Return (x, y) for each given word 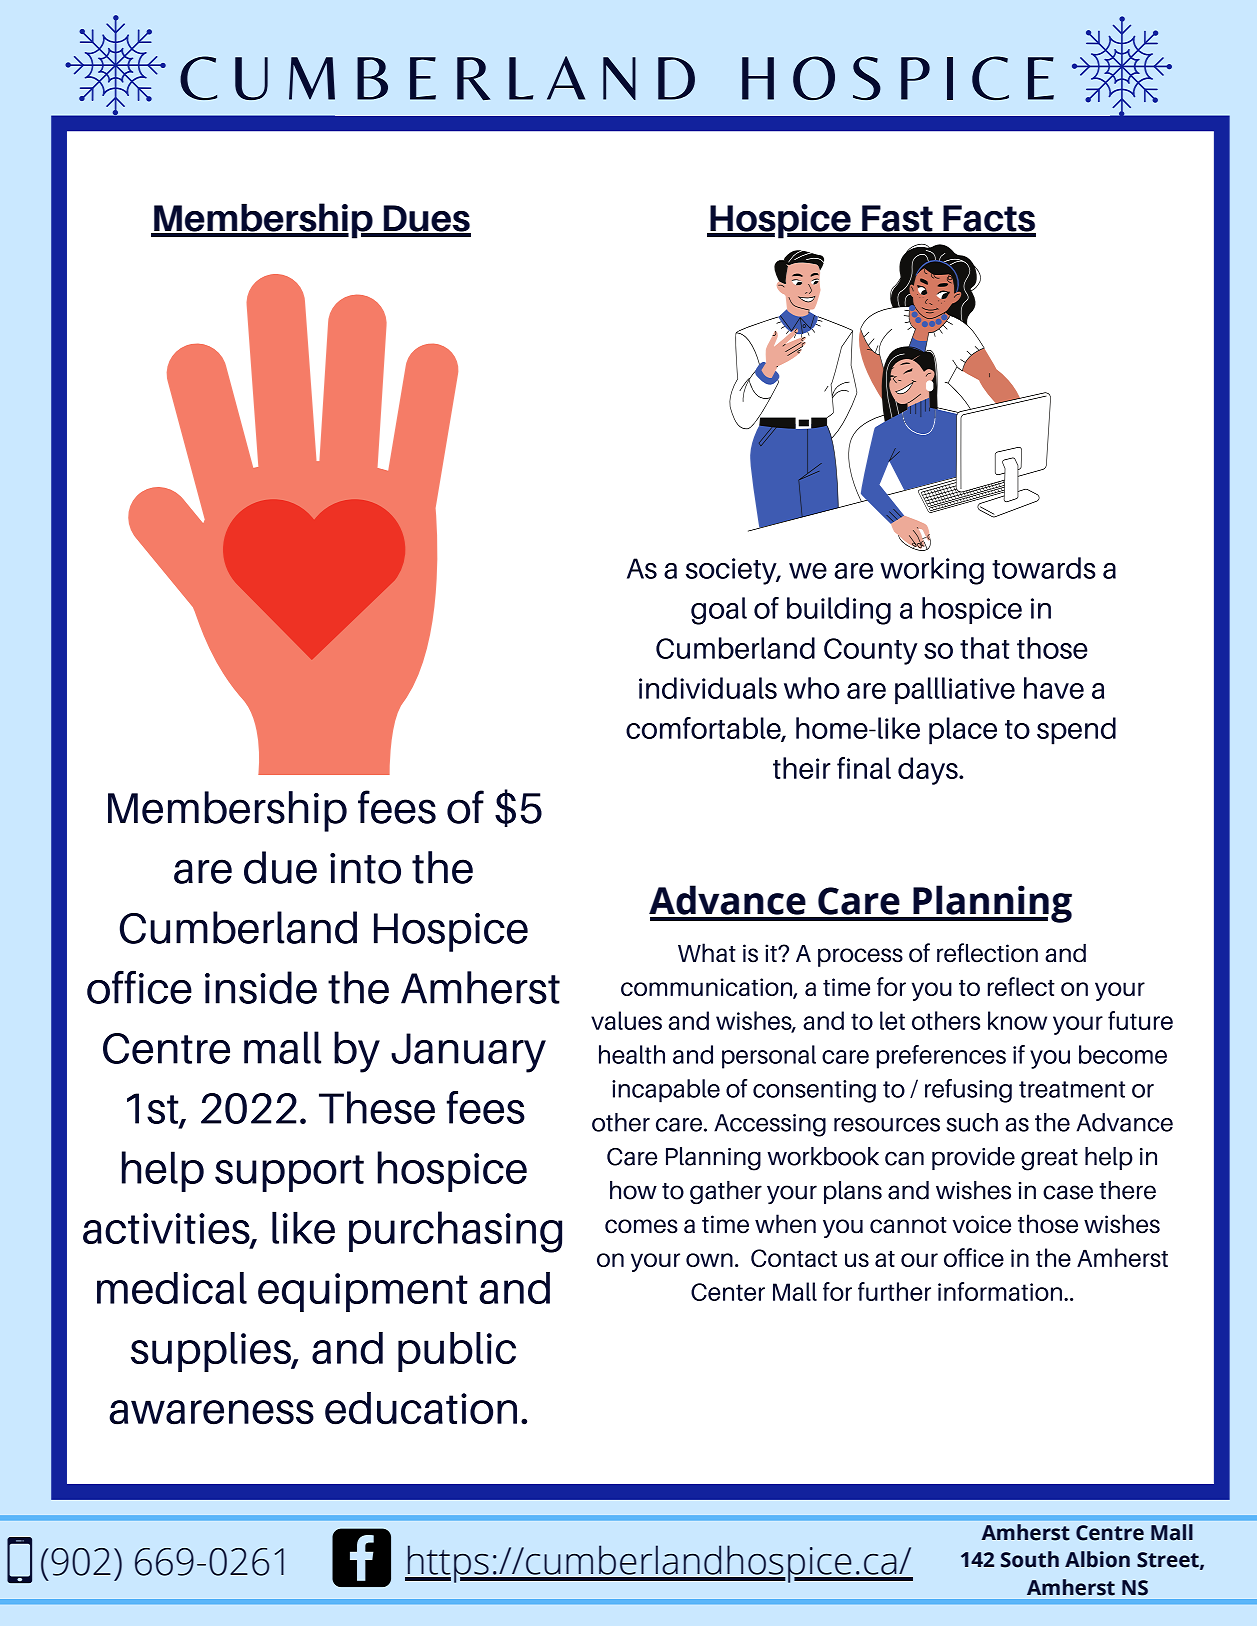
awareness (211, 1412)
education (421, 1408)
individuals (708, 688)
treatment (1072, 1089)
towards (1044, 568)
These (377, 1107)
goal (719, 611)
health (632, 1054)
